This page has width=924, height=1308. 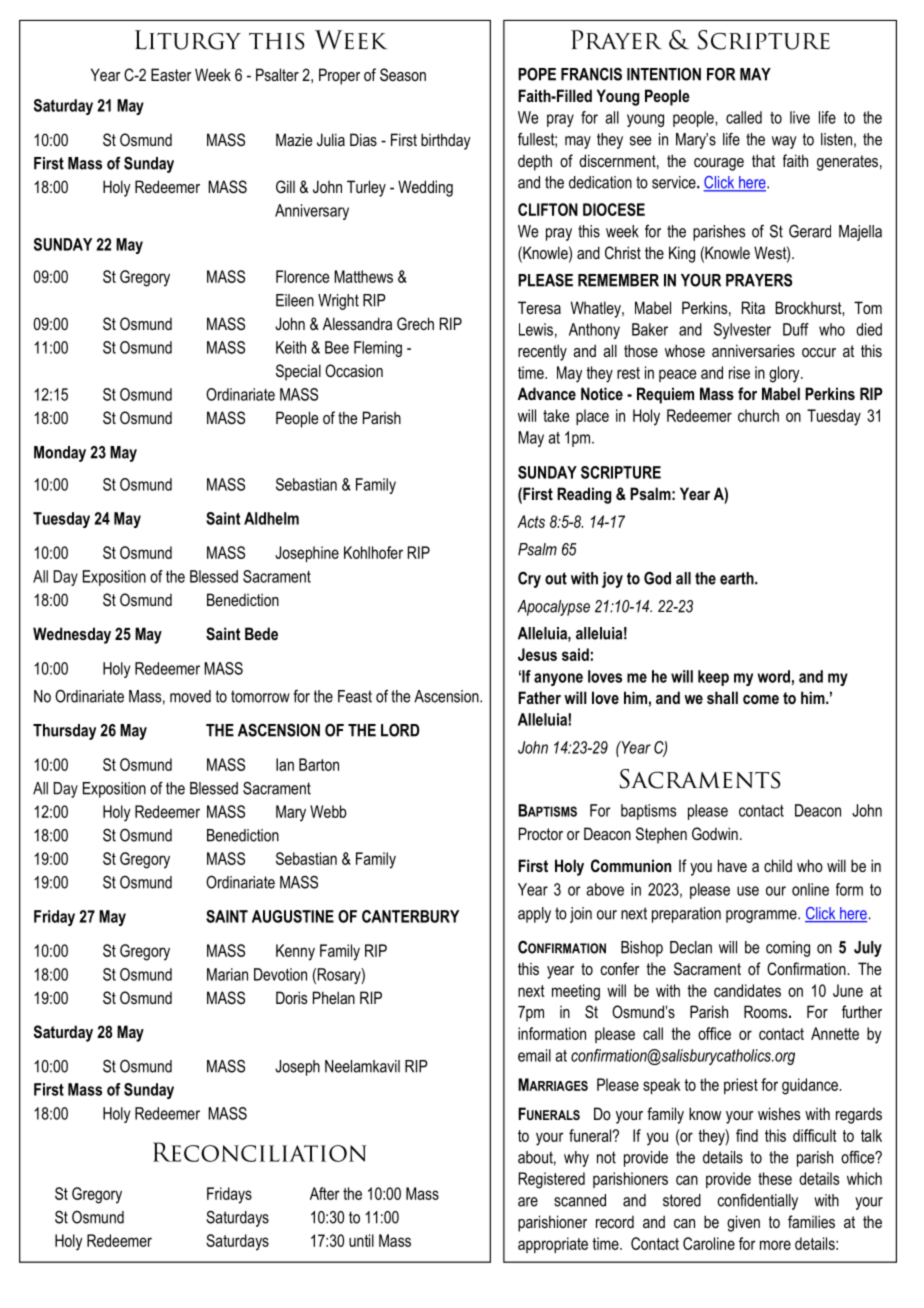 I want to click on word, so click(x=773, y=676).
